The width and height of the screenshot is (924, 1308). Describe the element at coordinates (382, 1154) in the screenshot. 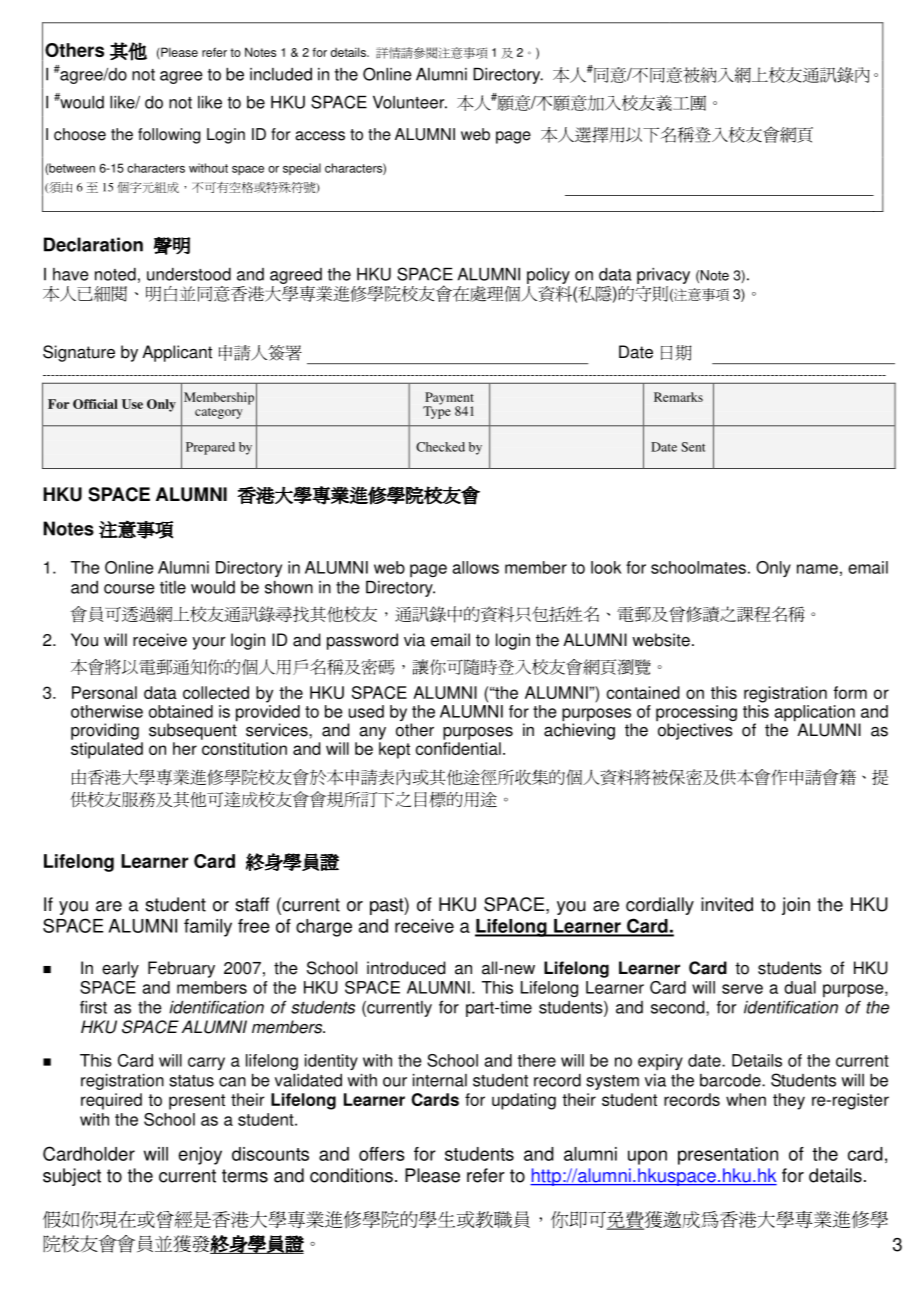

I see `offers` at that location.
